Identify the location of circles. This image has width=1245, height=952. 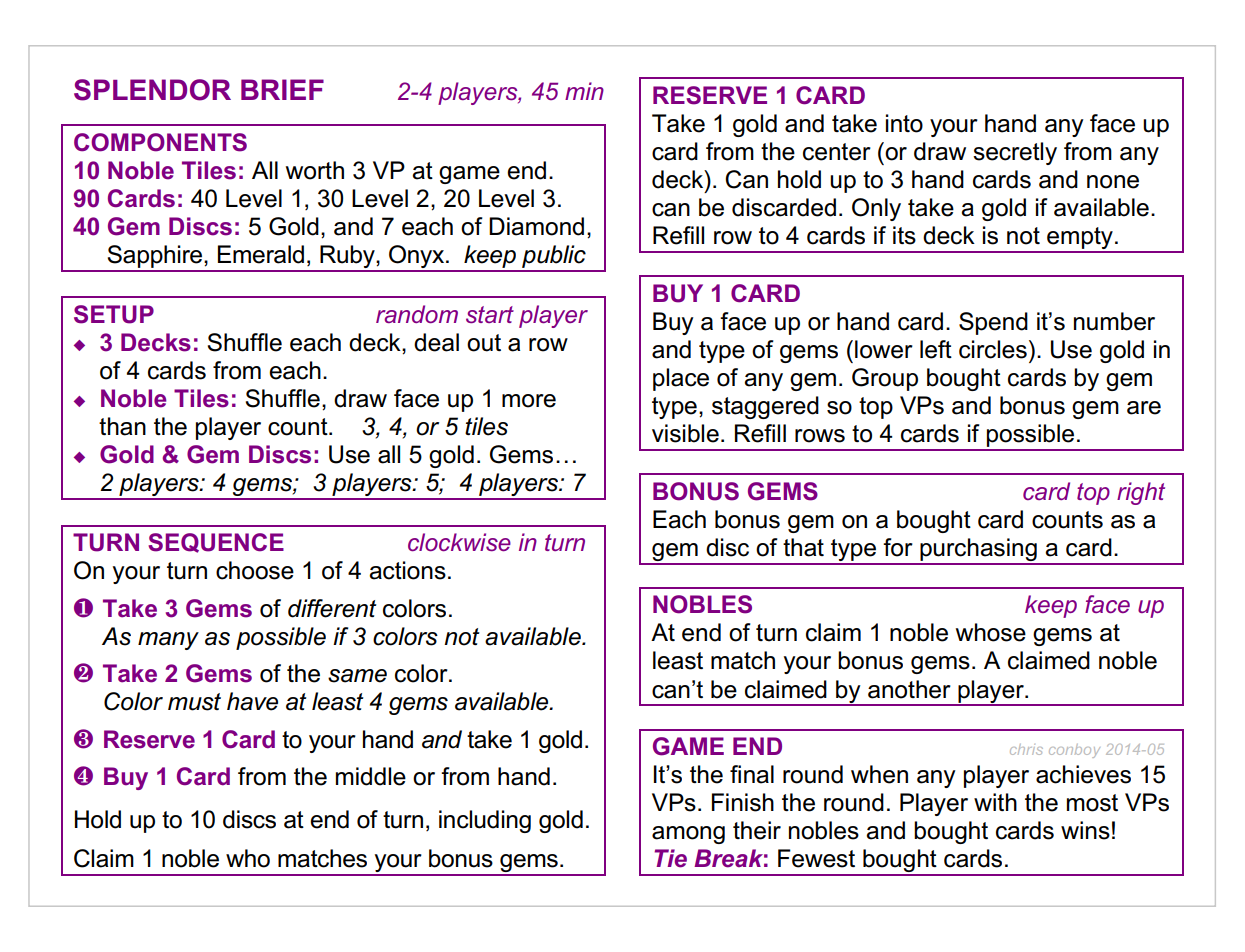
(993, 349).
